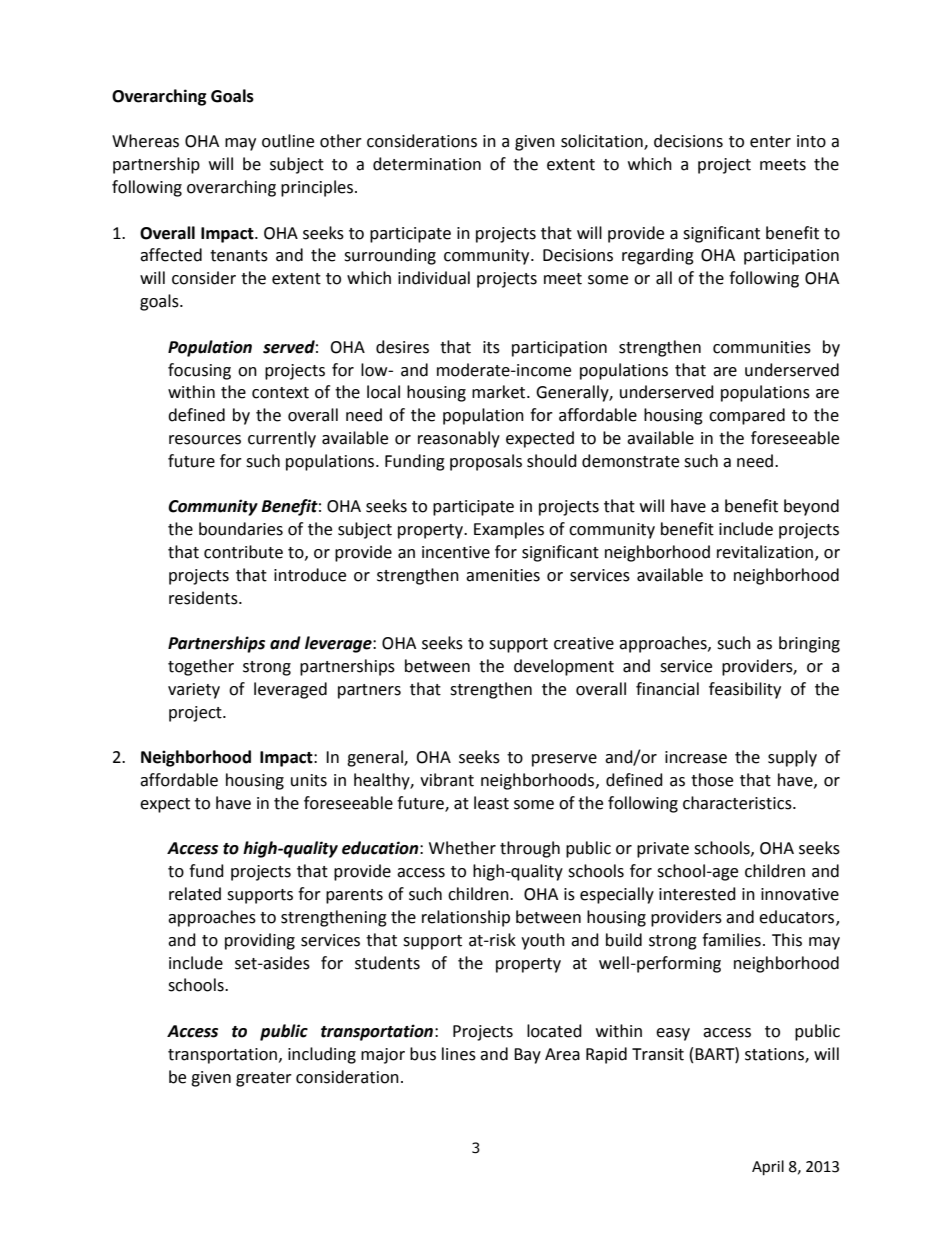 The width and height of the screenshot is (952, 1233). Describe the element at coordinates (770, 142) in the screenshot. I see `enter` at that location.
